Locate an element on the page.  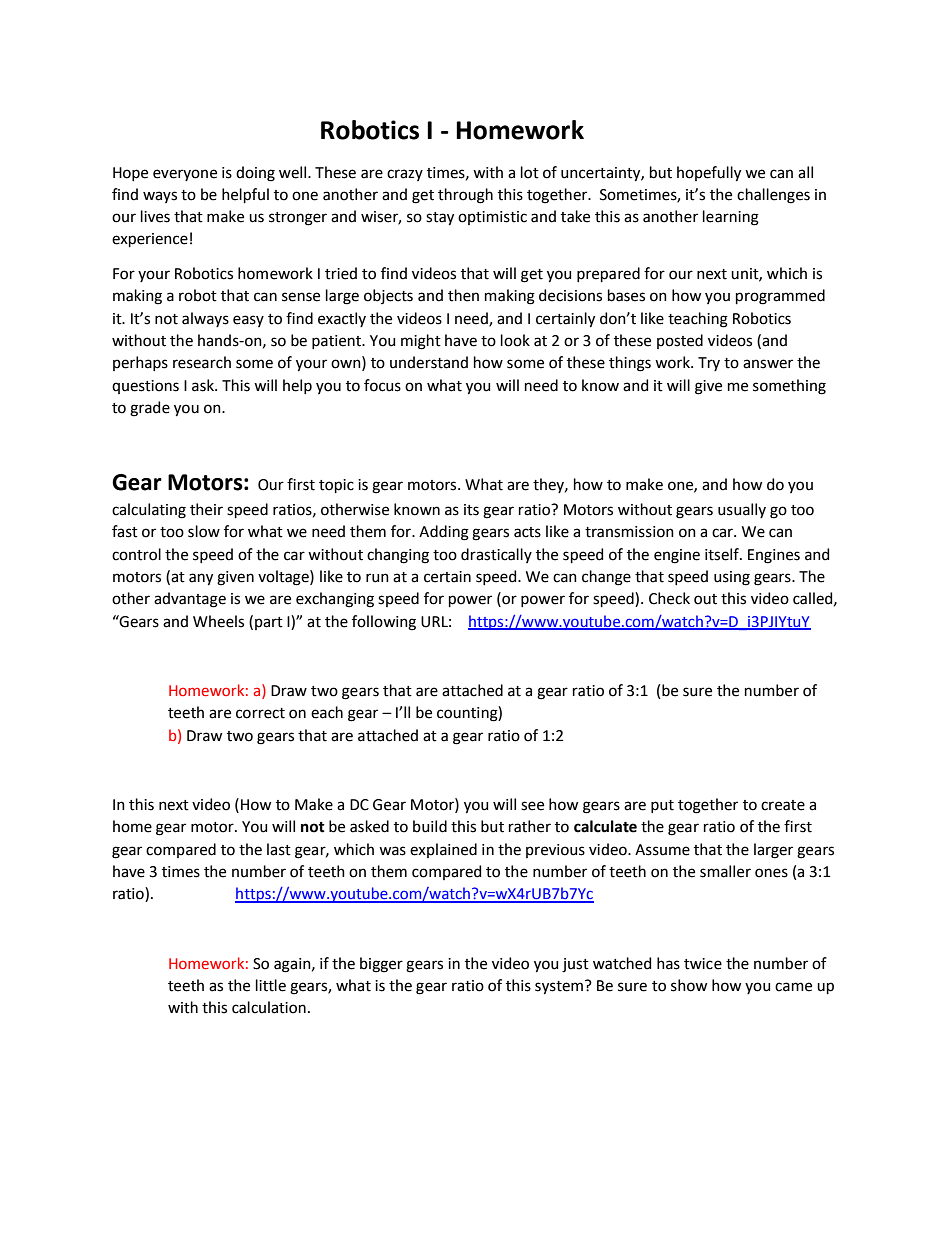
correct is located at coordinates (260, 713).
